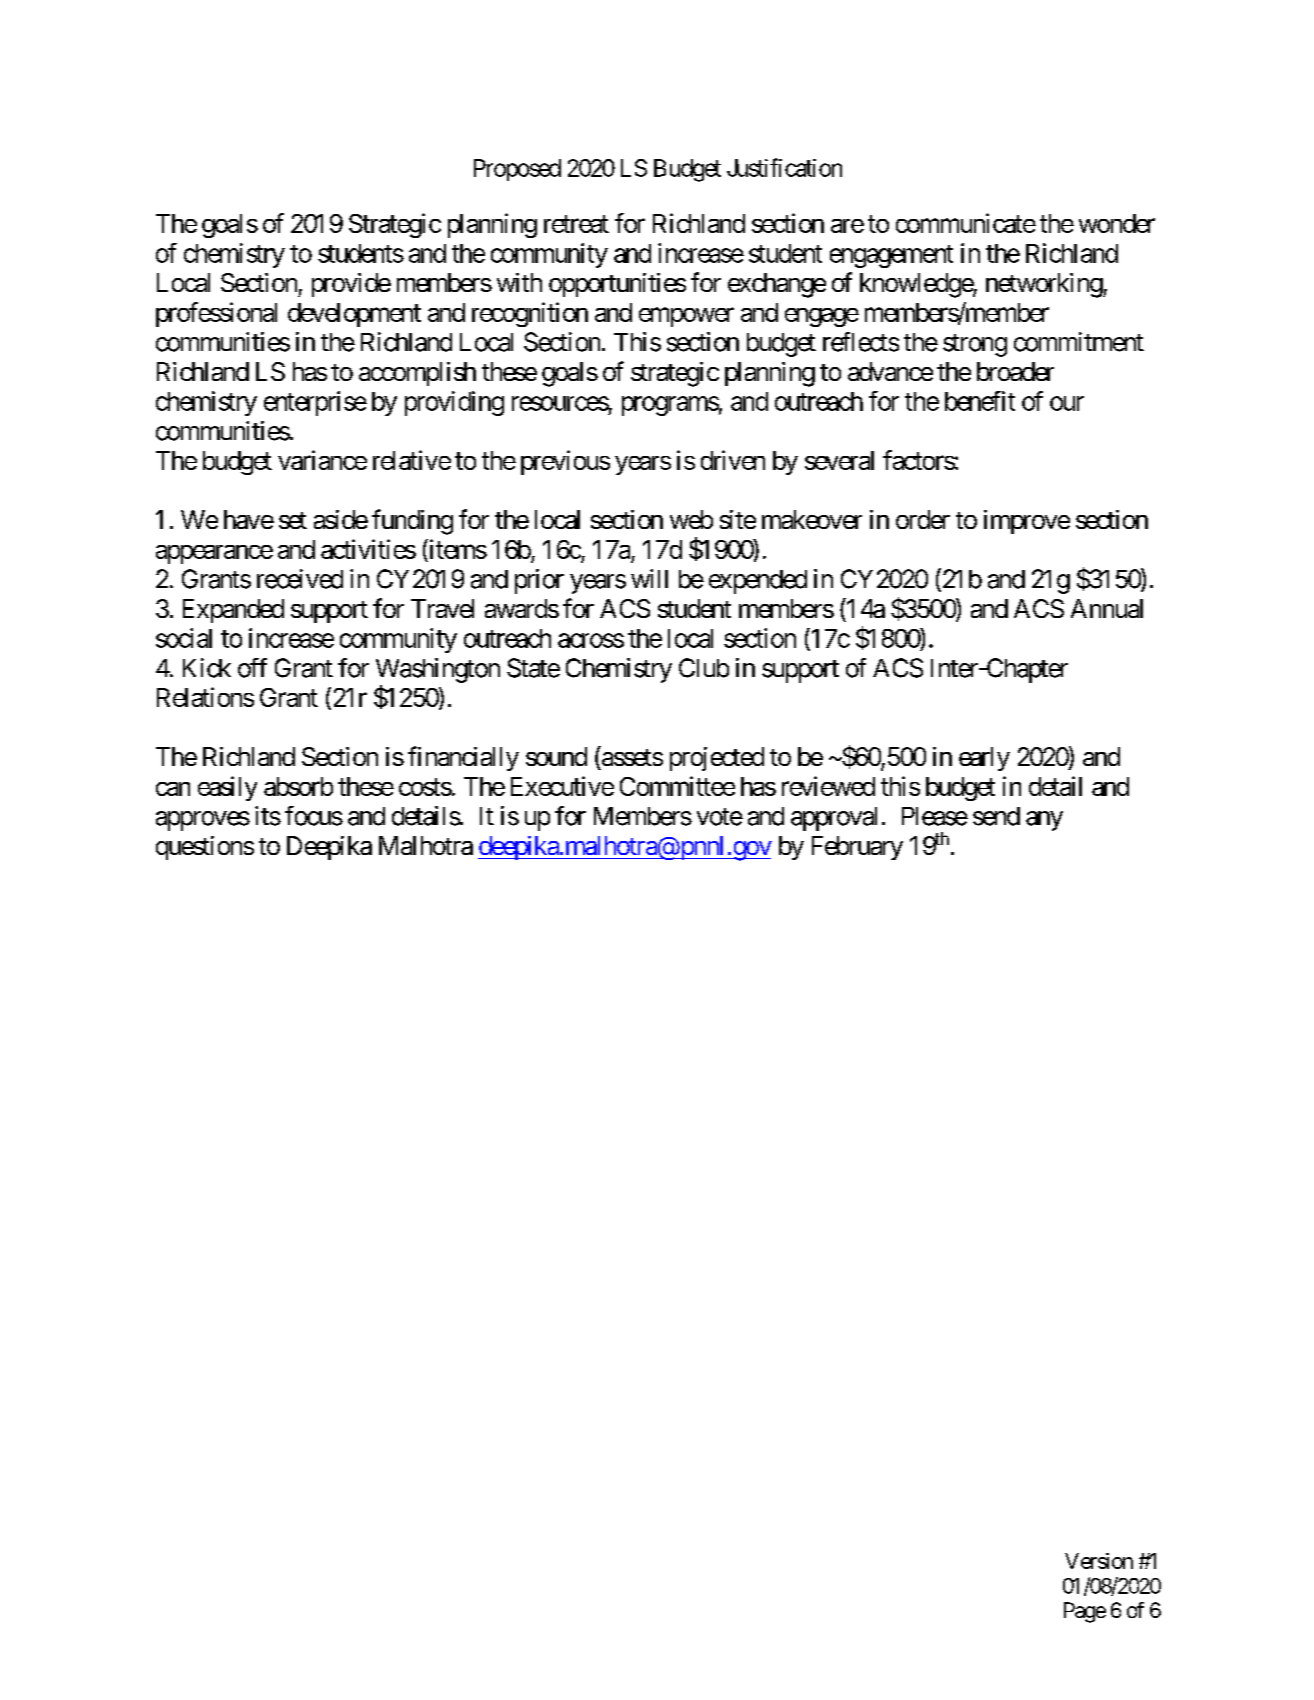 This screenshot has width=1314, height=1700. What do you see at coordinates (996, 816) in the screenshot?
I see `send` at bounding box center [996, 816].
